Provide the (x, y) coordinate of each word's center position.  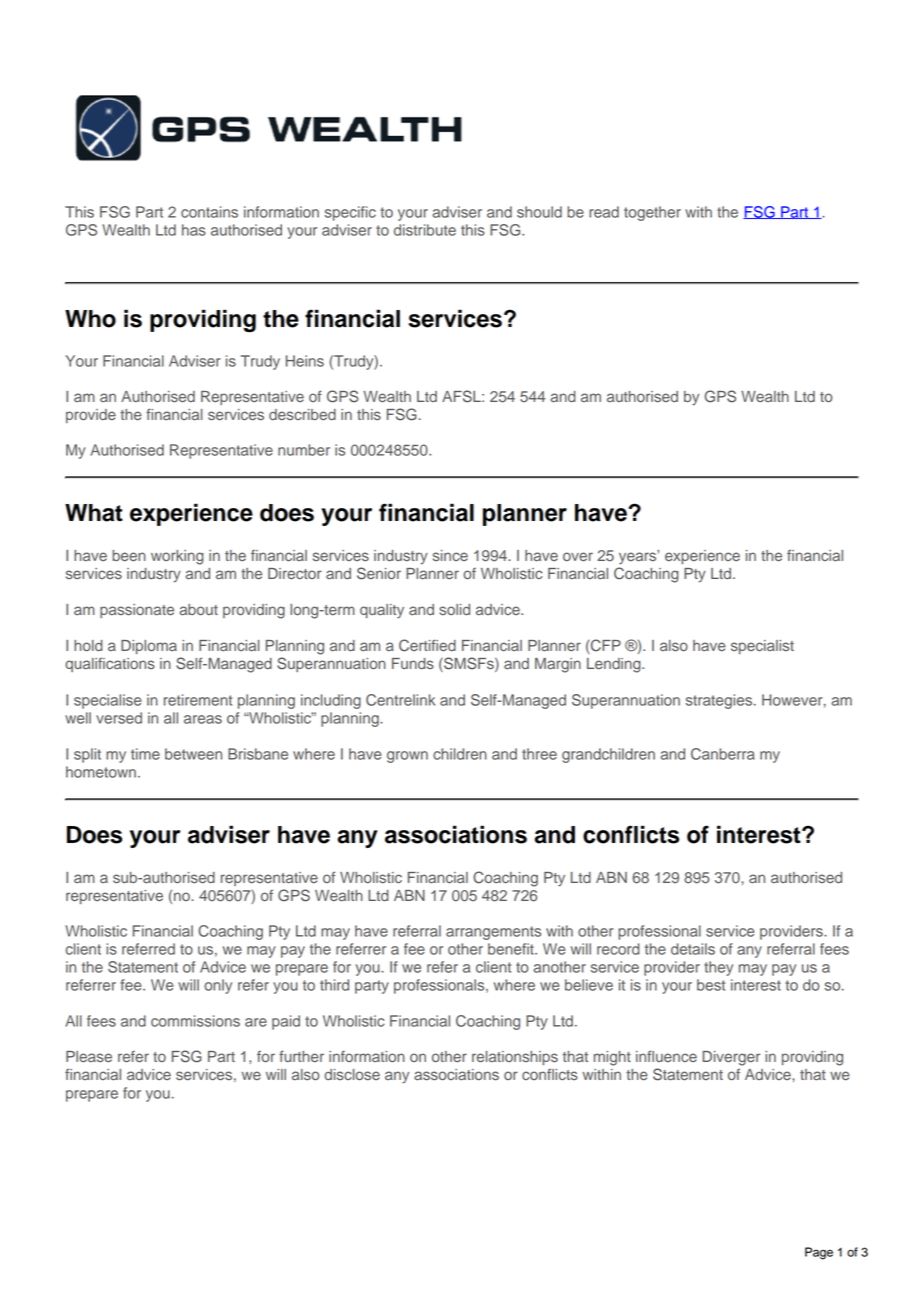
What (94, 513)
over (578, 557)
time (145, 754)
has (194, 230)
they (718, 968)
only (218, 986)
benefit (512, 949)
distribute (425, 230)
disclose (352, 1075)
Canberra (723, 754)
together (652, 213)
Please (89, 1057)
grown (407, 757)
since (450, 555)
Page (819, 1253)
